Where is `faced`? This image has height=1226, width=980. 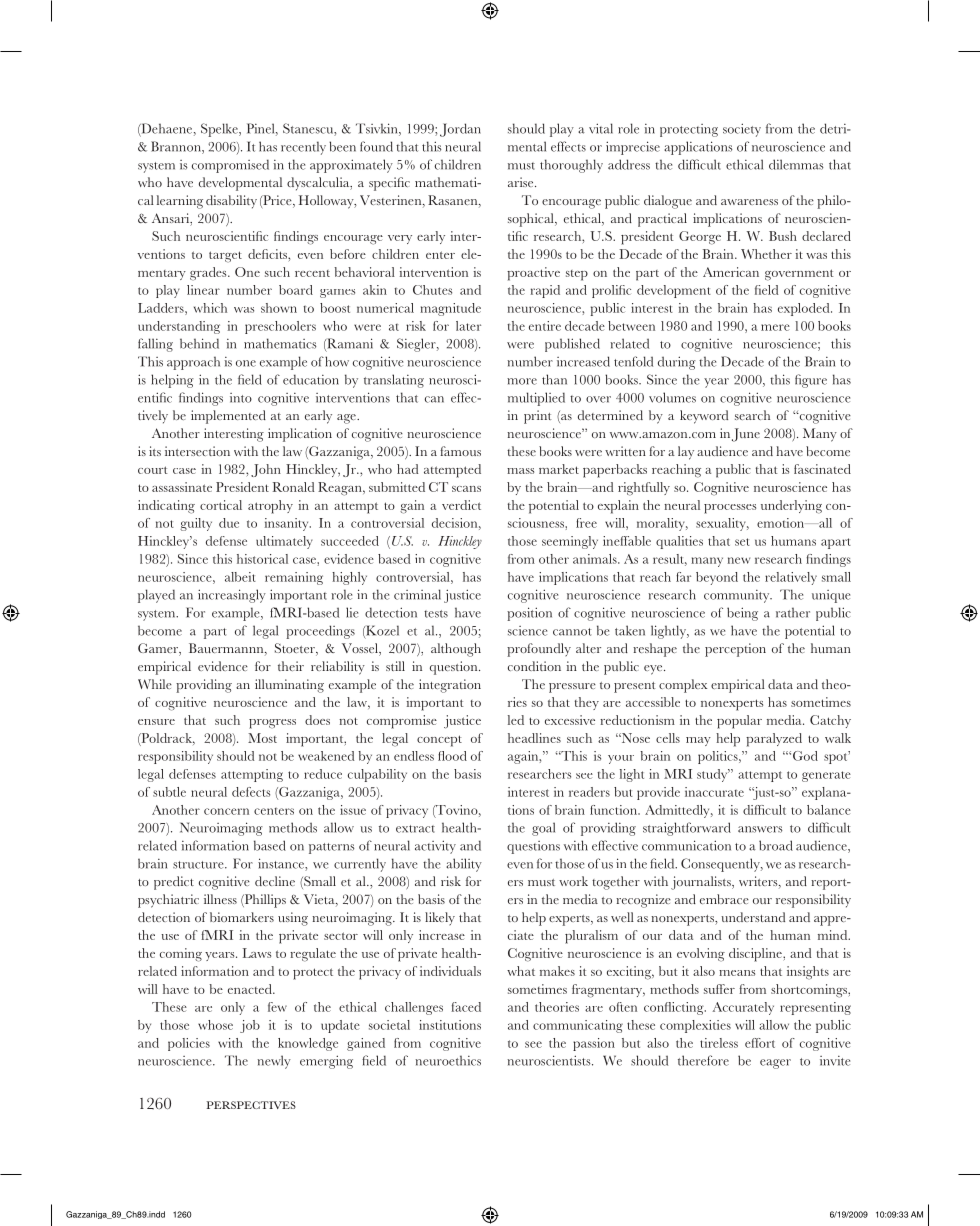 faced is located at coordinates (466, 1007).
